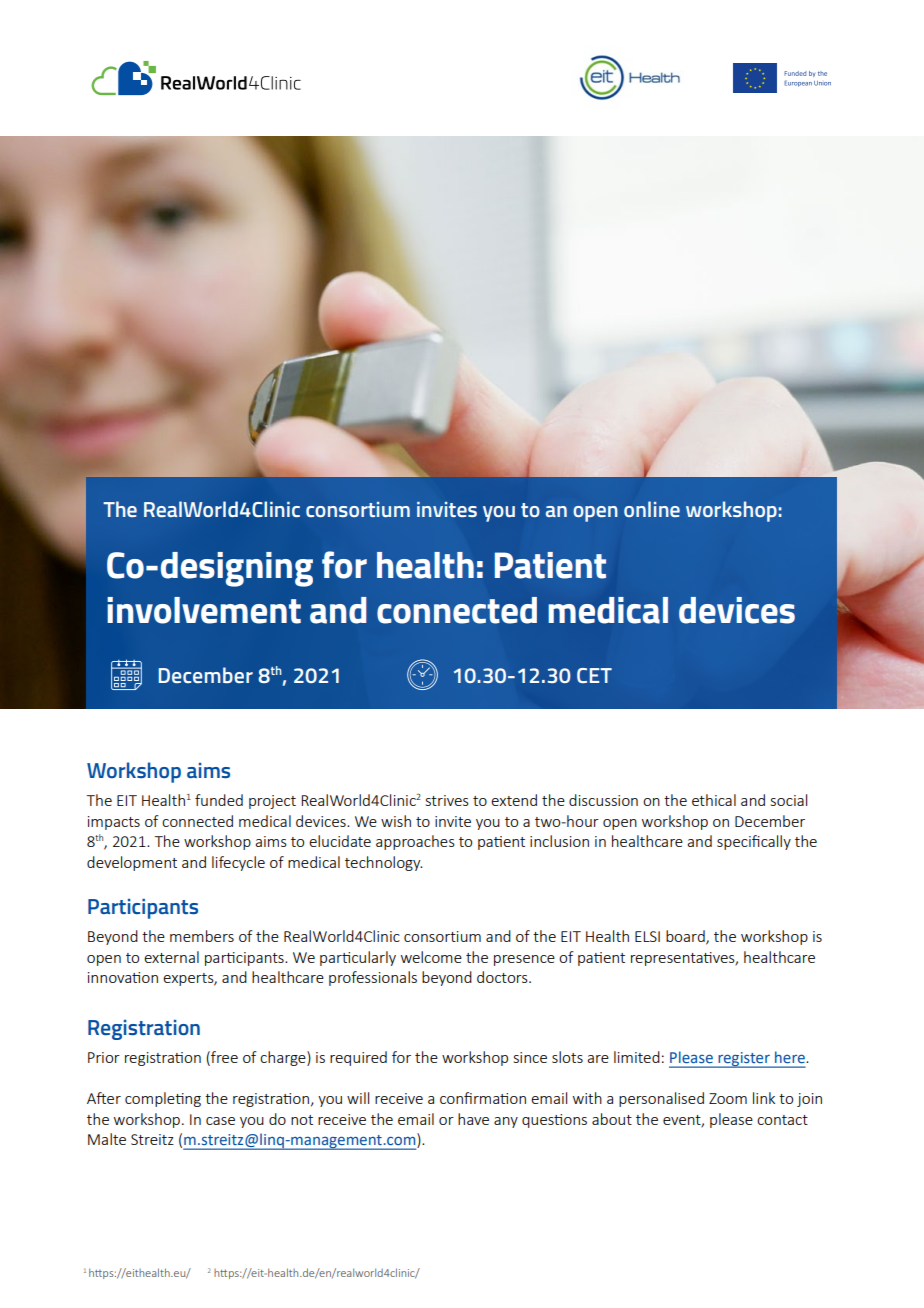 The image size is (924, 1308). What do you see at coordinates (220, 1121) in the document?
I see `case` at bounding box center [220, 1121].
